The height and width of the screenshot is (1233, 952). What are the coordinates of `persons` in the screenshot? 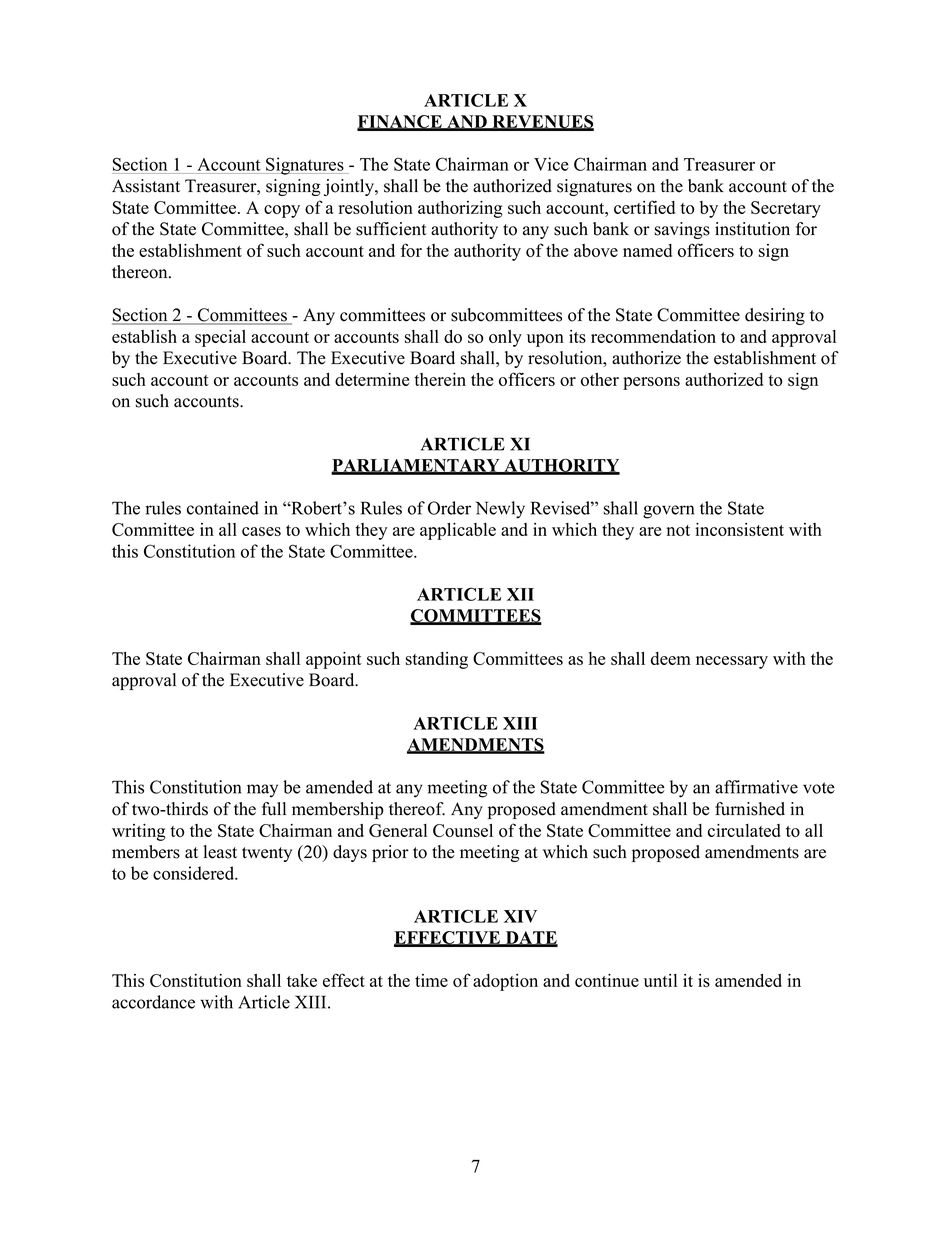 It's located at (651, 383).
